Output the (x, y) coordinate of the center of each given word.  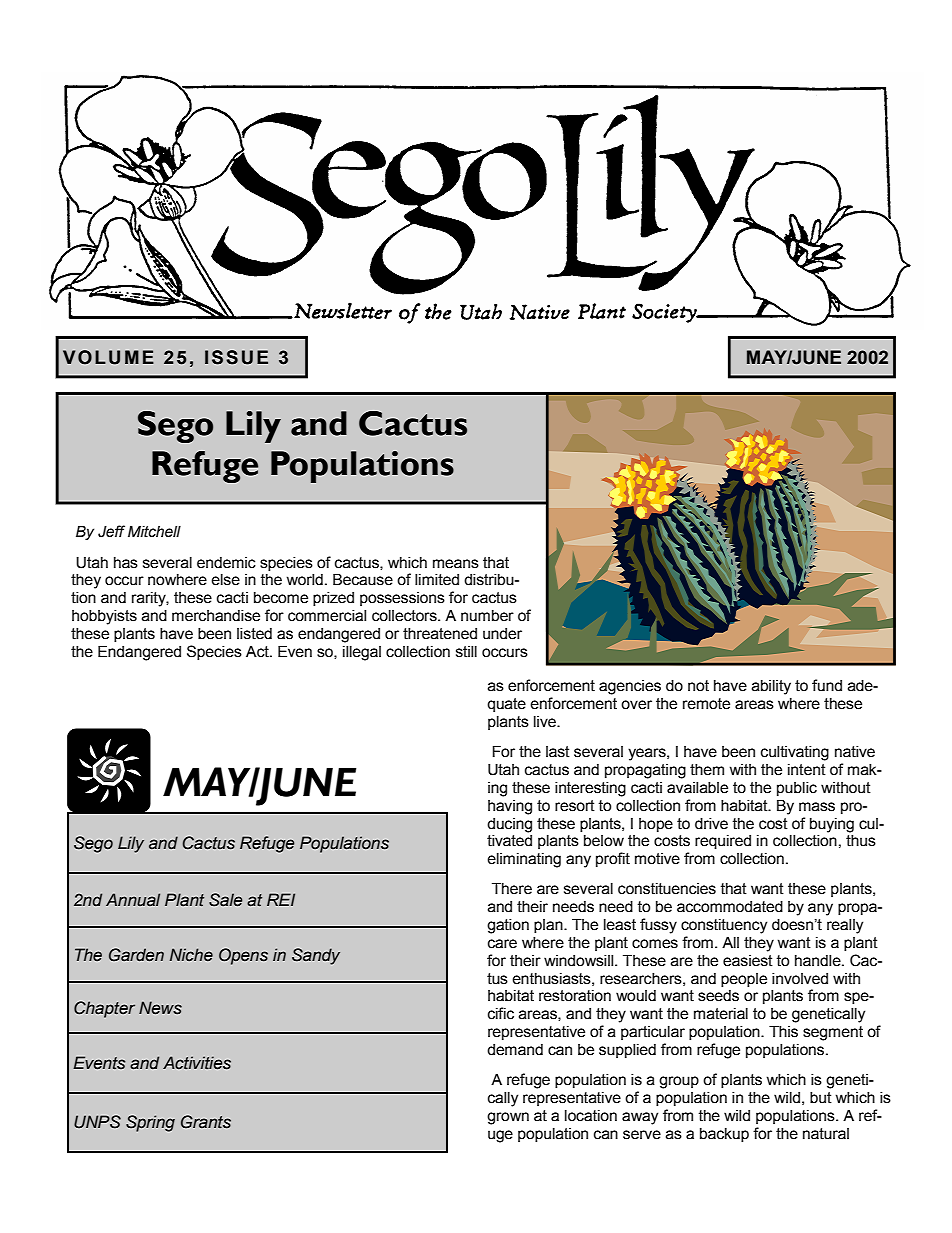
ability (771, 687)
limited (437, 580)
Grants (206, 1122)
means (456, 564)
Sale (225, 900)
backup (724, 1135)
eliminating (524, 860)
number (487, 616)
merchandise (216, 616)
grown (508, 1118)
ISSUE (236, 357)
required (723, 842)
